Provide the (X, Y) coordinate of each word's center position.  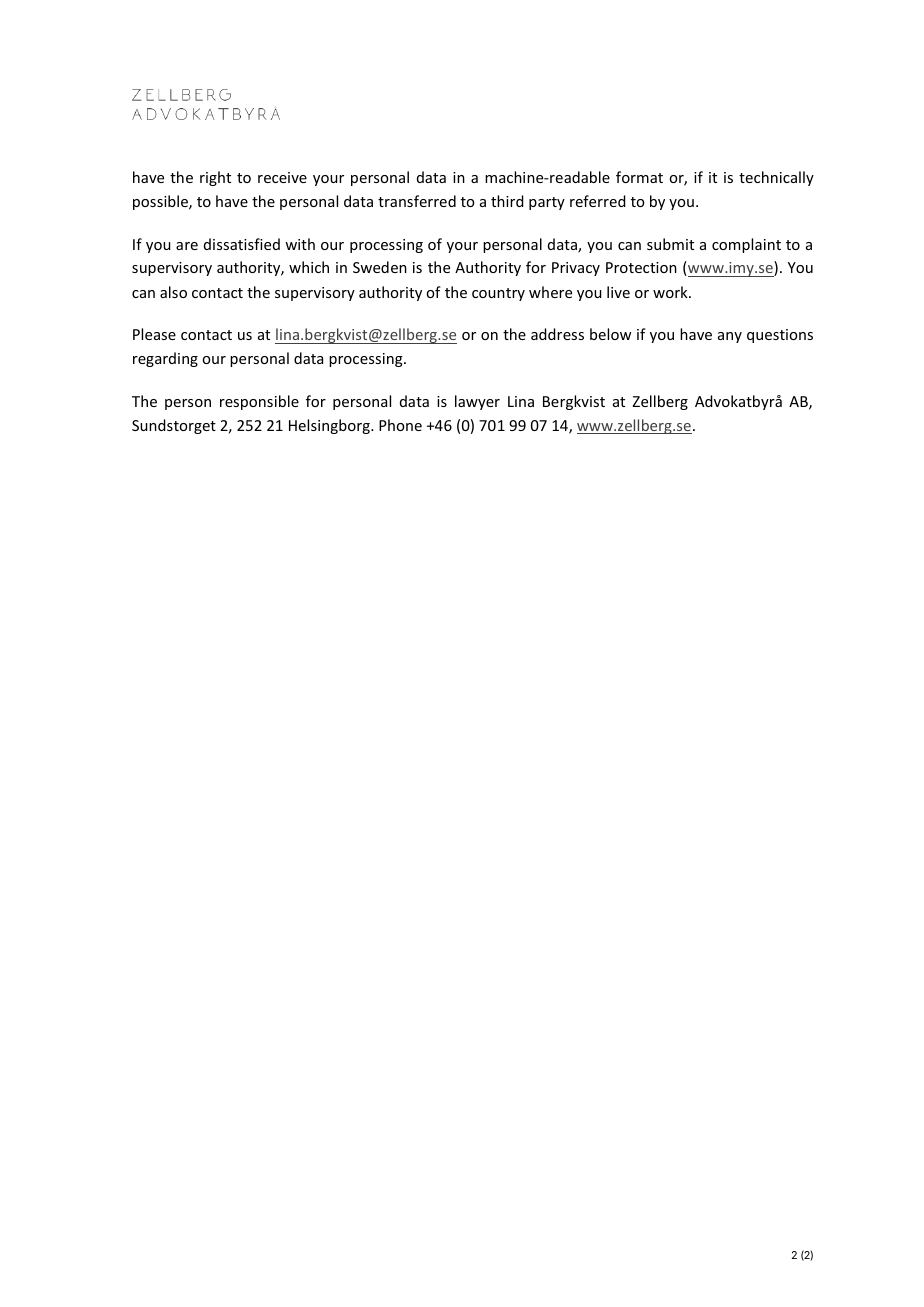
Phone (400, 425)
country (498, 294)
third (507, 201)
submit (670, 244)
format (639, 177)
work (671, 292)
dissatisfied (242, 244)
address (557, 334)
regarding (165, 359)
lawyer (477, 402)
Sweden (380, 267)
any (730, 337)
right (215, 178)
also (173, 292)
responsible (259, 402)
